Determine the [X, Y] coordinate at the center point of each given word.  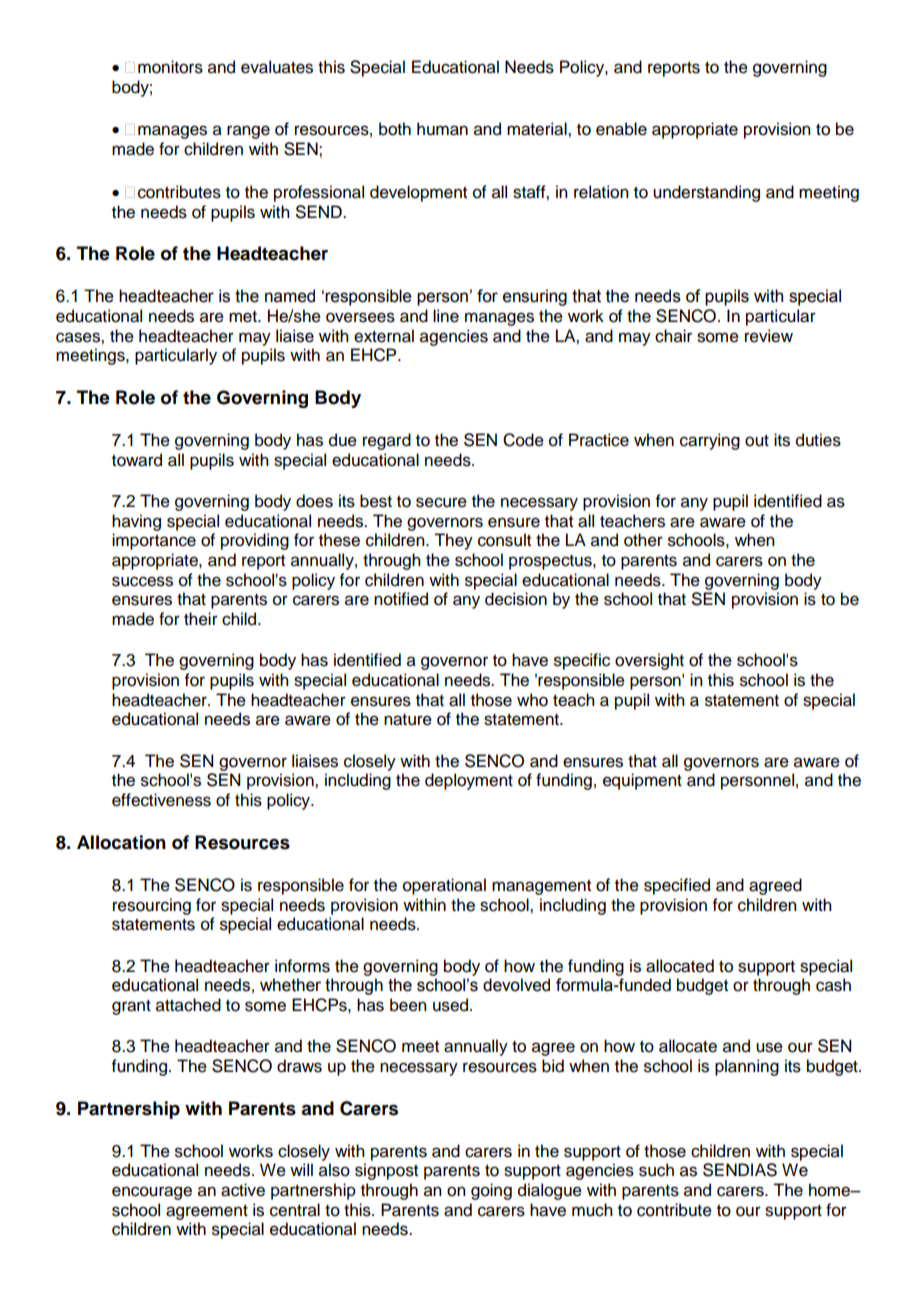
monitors [170, 67]
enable [621, 129]
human [442, 129]
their [201, 619]
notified [401, 599]
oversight [649, 661]
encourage [152, 1193]
